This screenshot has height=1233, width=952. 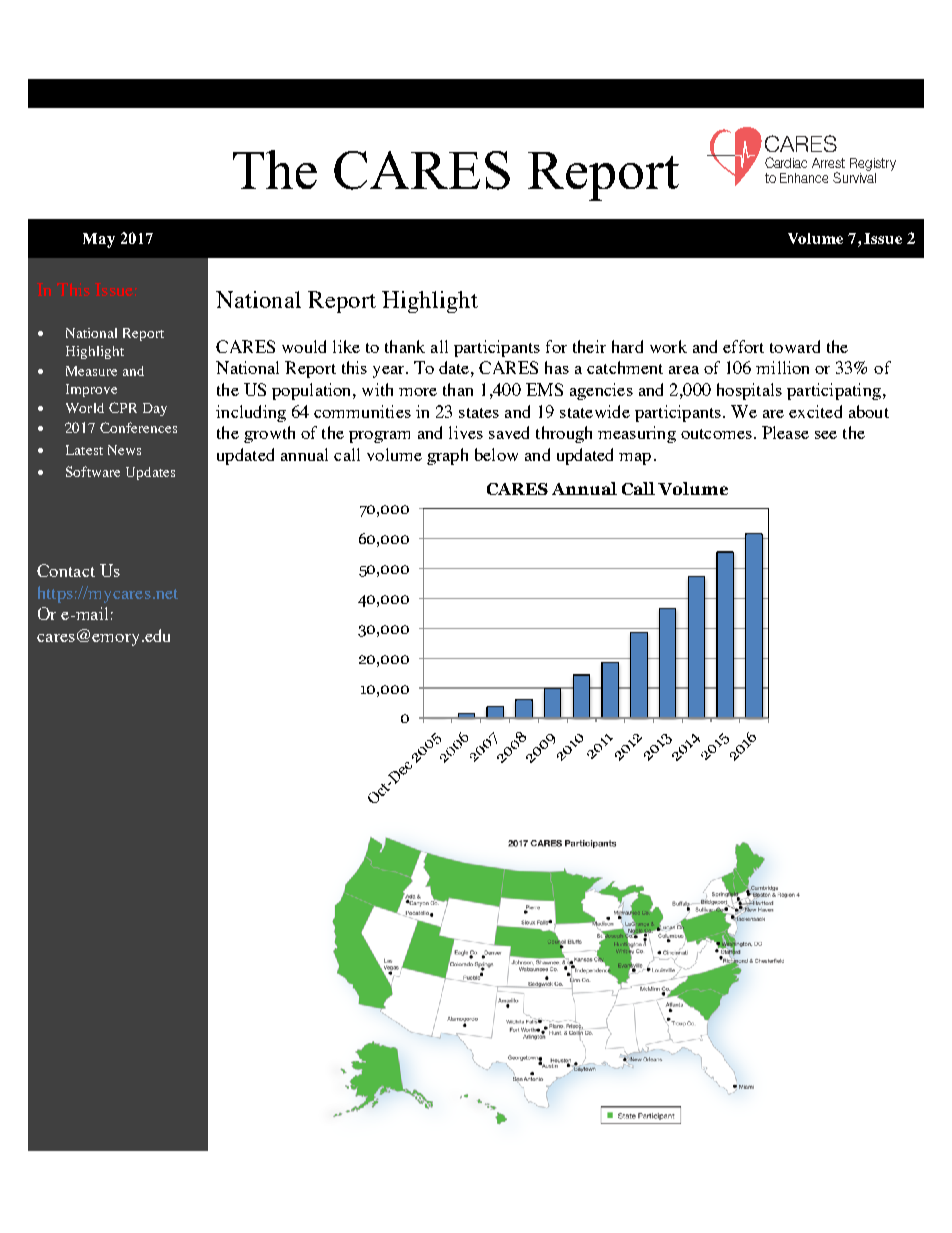 What do you see at coordinates (66, 570) in the screenshot?
I see `Contact` at bounding box center [66, 570].
